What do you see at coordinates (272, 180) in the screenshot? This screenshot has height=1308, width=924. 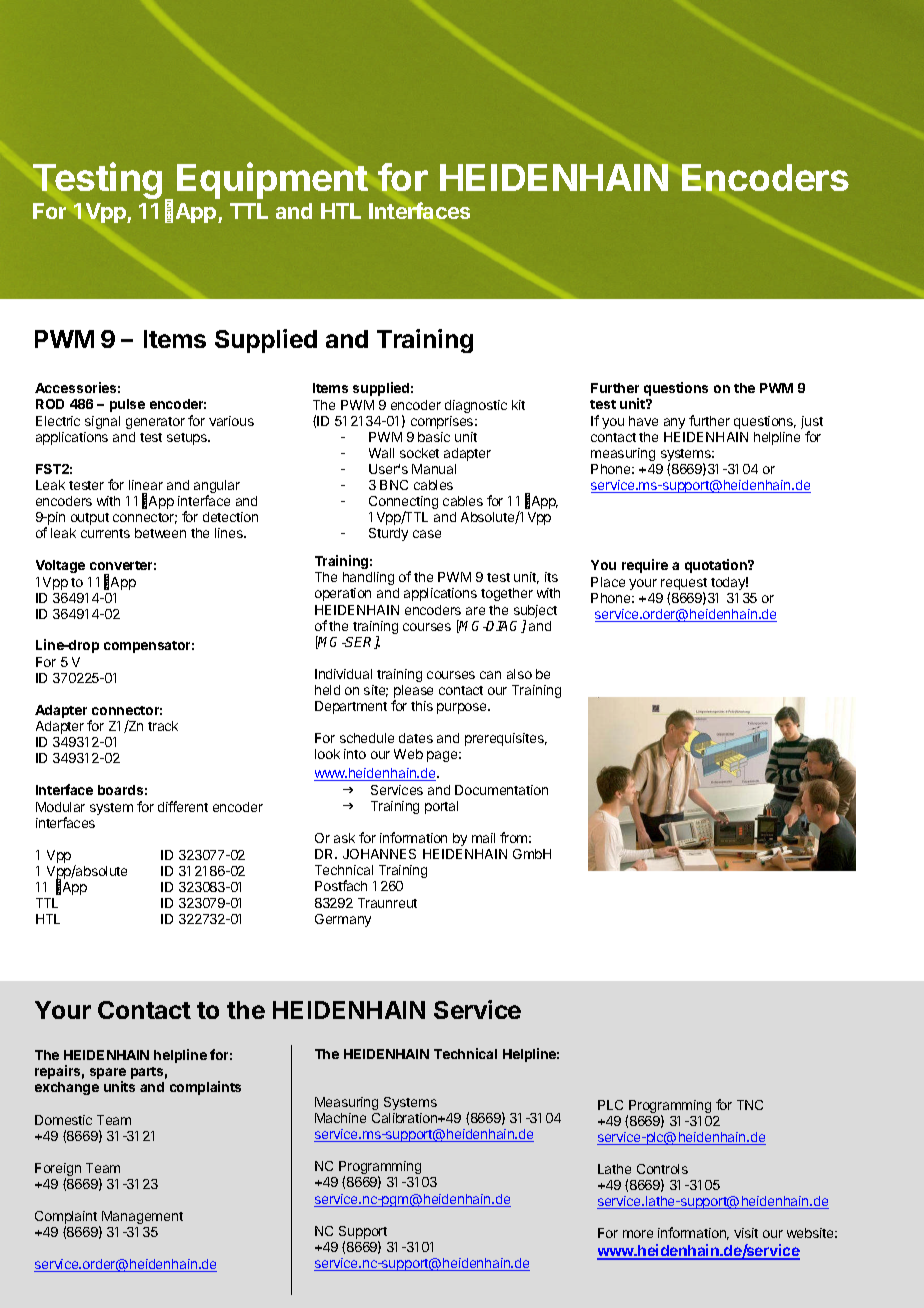 I see `Equipment` at bounding box center [272, 180].
